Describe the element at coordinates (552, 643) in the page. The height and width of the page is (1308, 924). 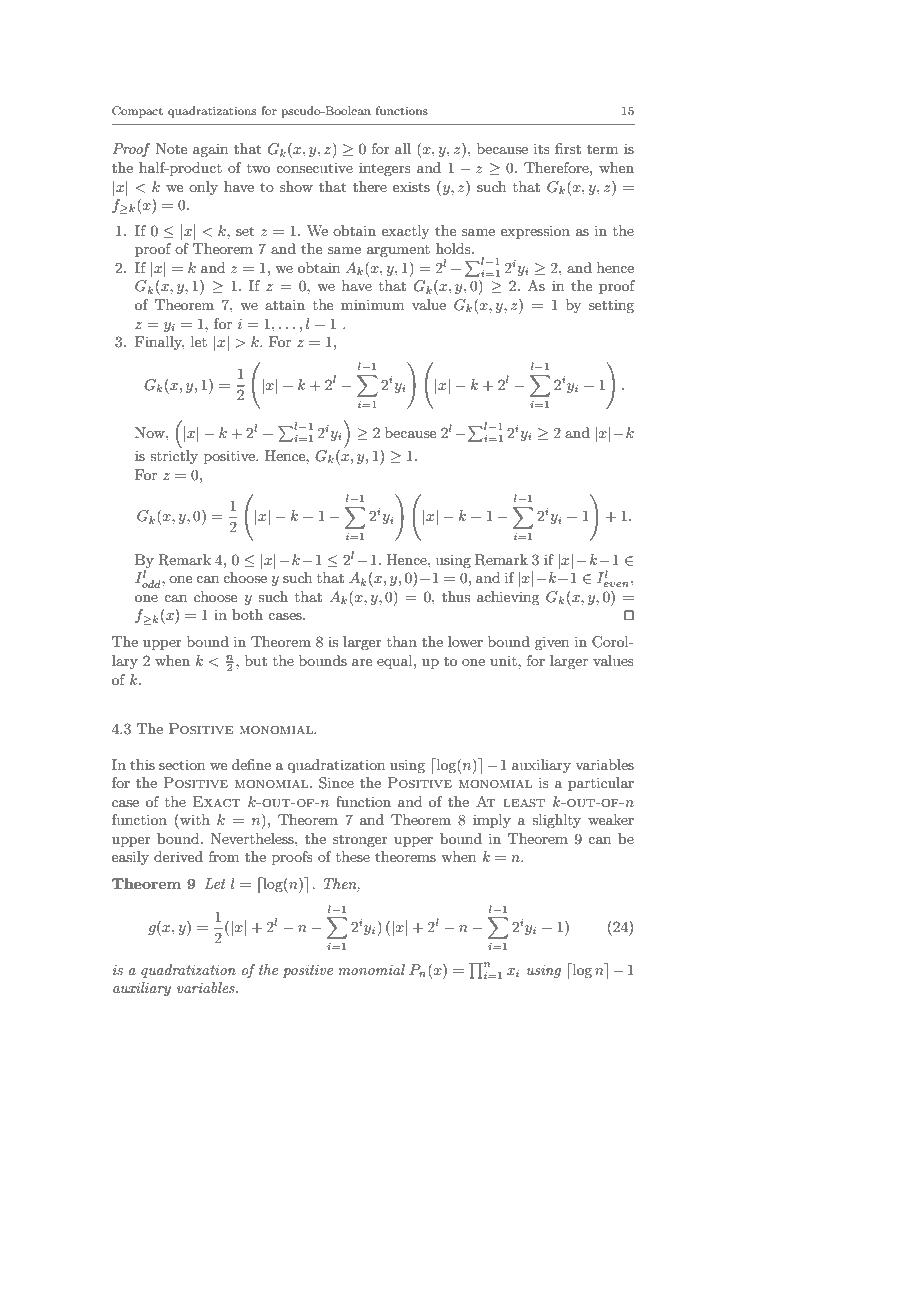
I see `given` at that location.
